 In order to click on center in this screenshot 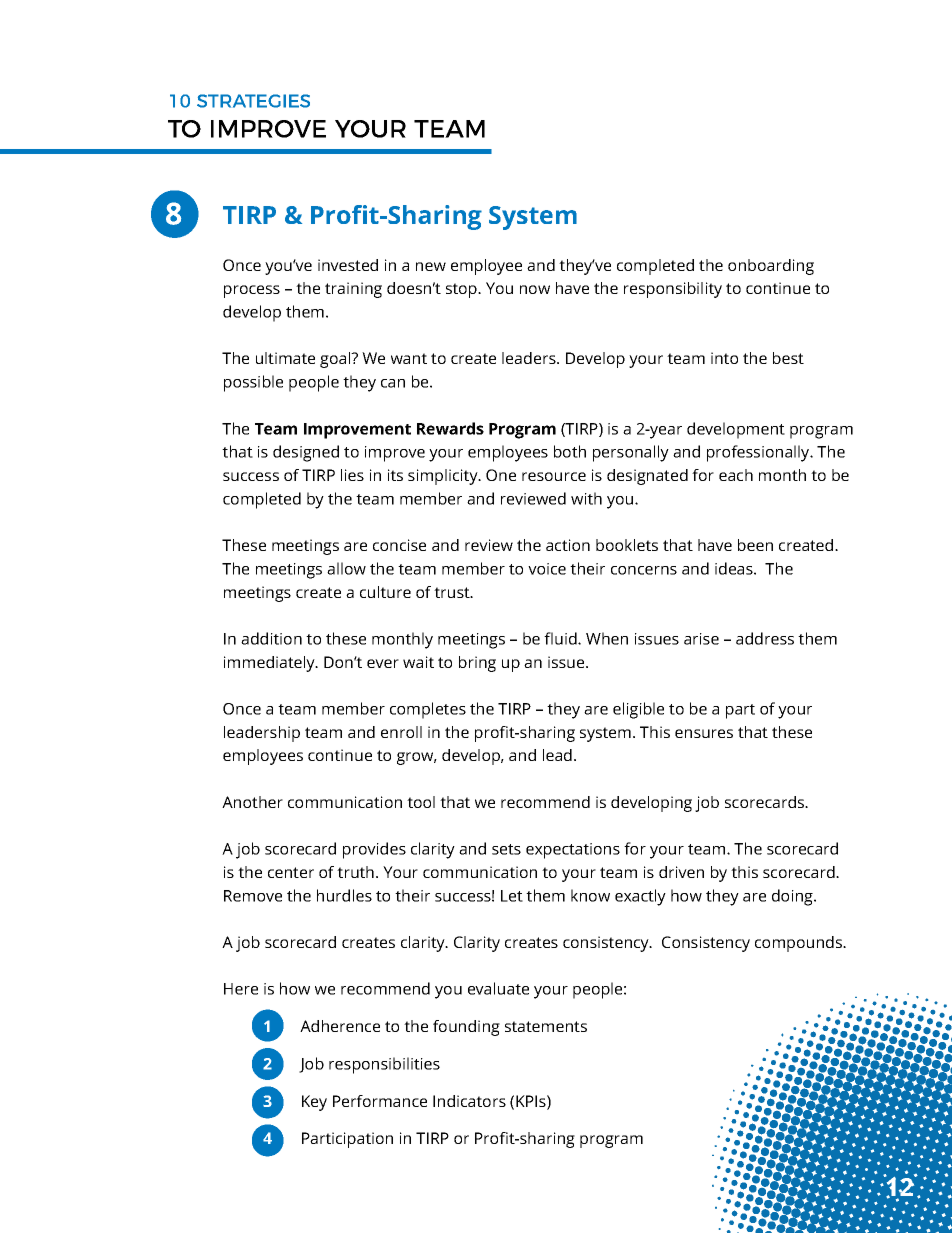, I will do `click(291, 872)`.
